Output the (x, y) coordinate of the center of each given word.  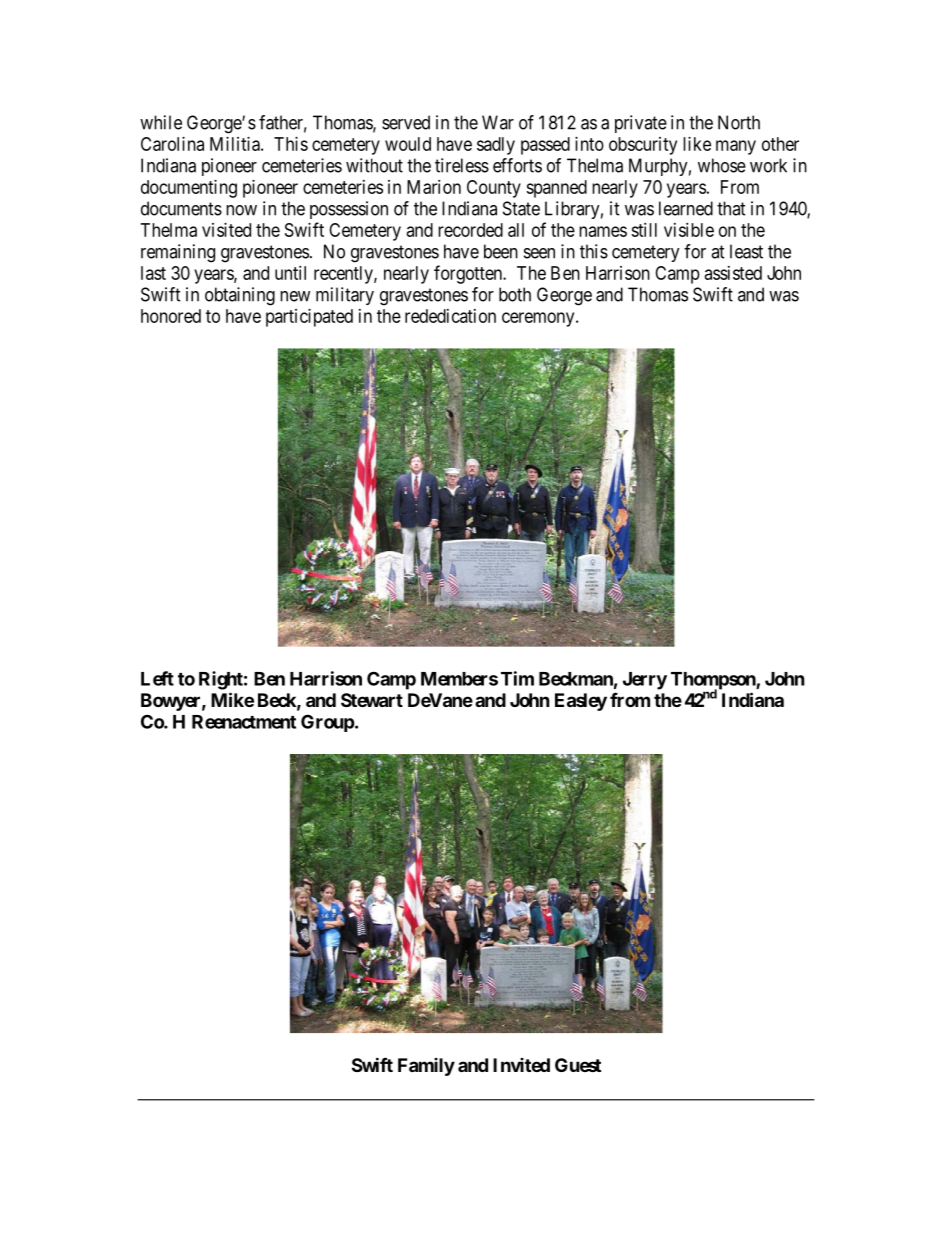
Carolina (172, 144)
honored (171, 316)
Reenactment (244, 722)
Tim (517, 678)
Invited (521, 1065)
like (697, 144)
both (515, 294)
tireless (462, 165)
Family (426, 1067)
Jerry (645, 681)
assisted (733, 273)
